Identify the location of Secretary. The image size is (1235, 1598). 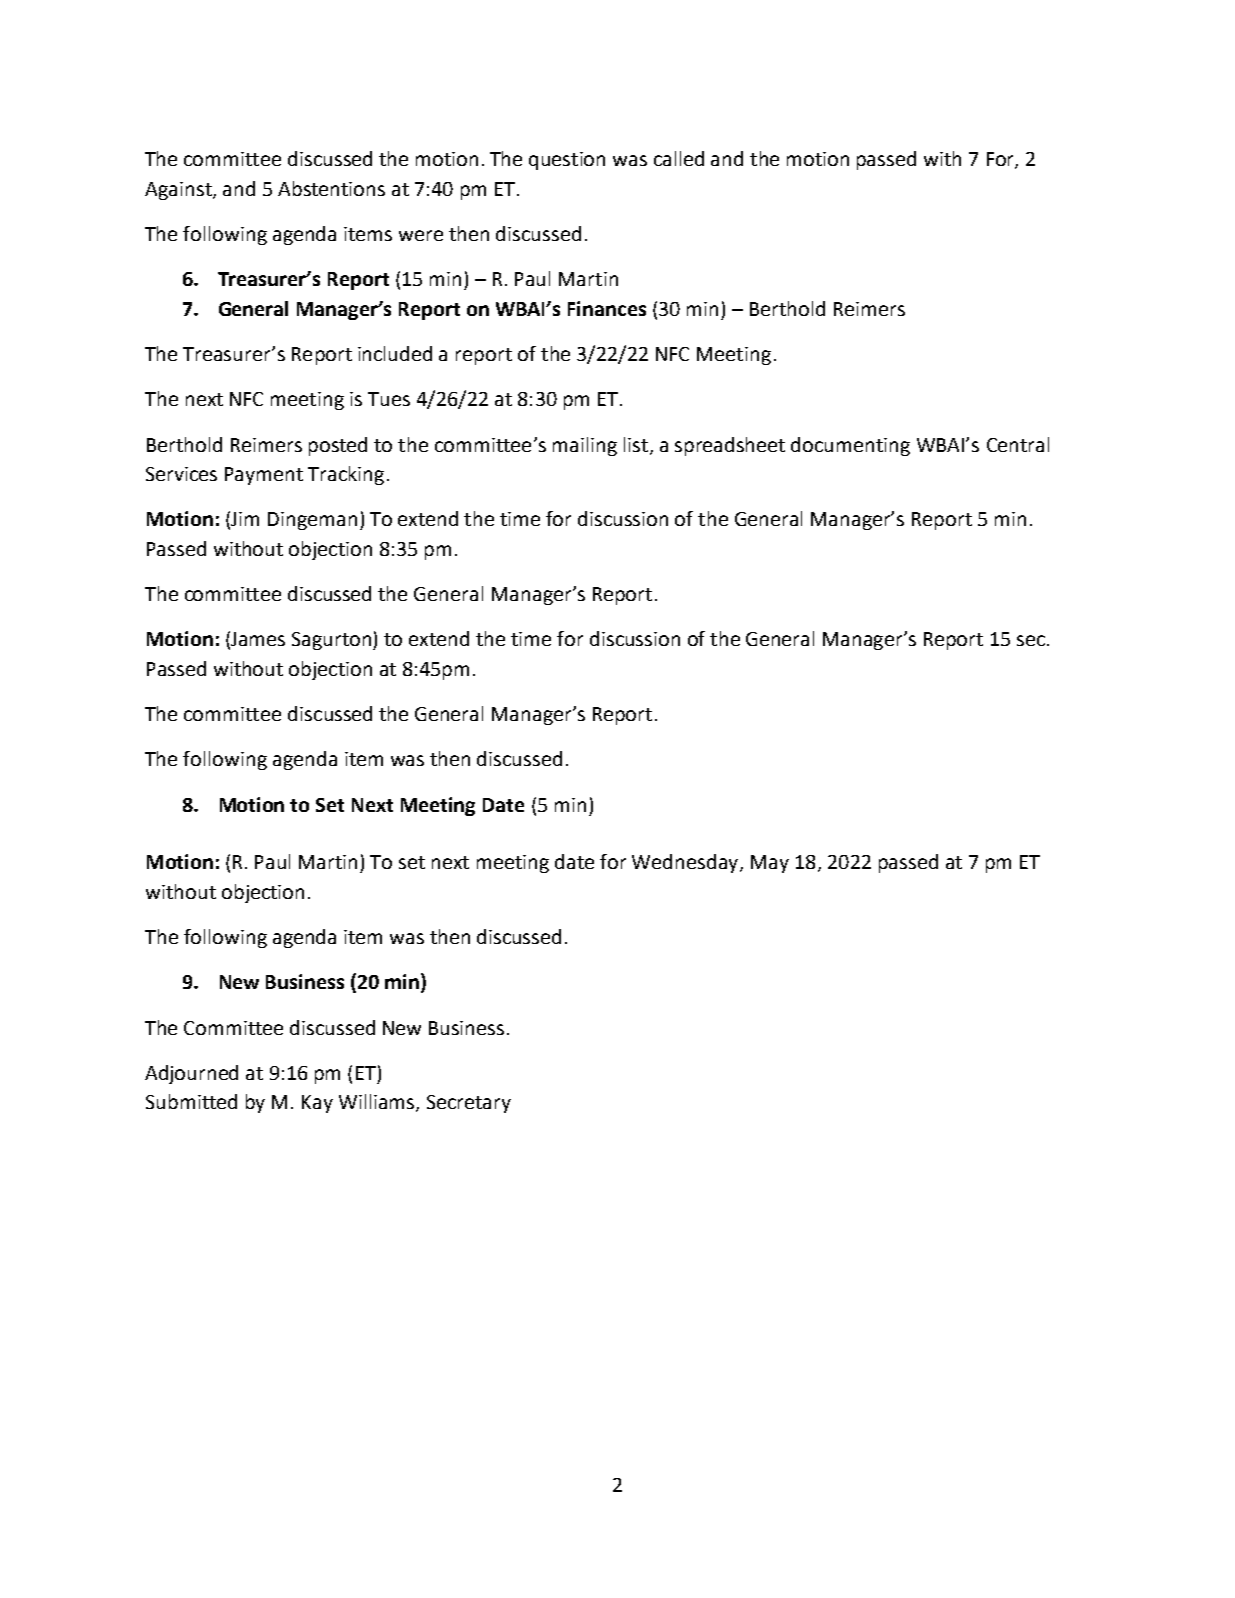
(469, 1104).
